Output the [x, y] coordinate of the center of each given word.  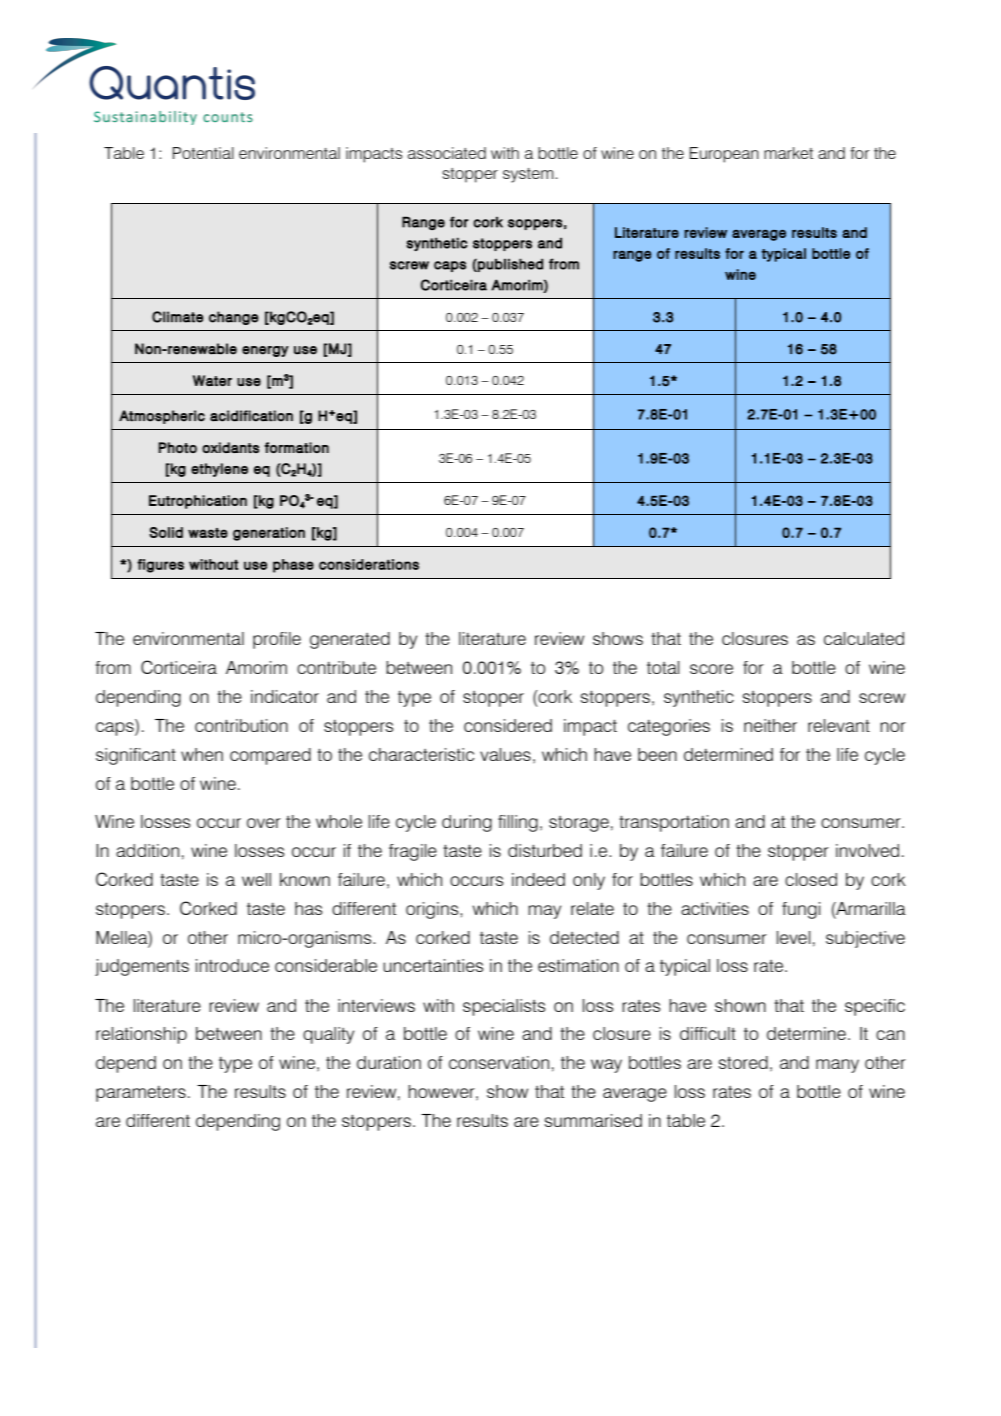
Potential [203, 153]
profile [277, 640]
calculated [864, 638]
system [528, 175]
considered [508, 725]
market [788, 153]
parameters [141, 1094]
